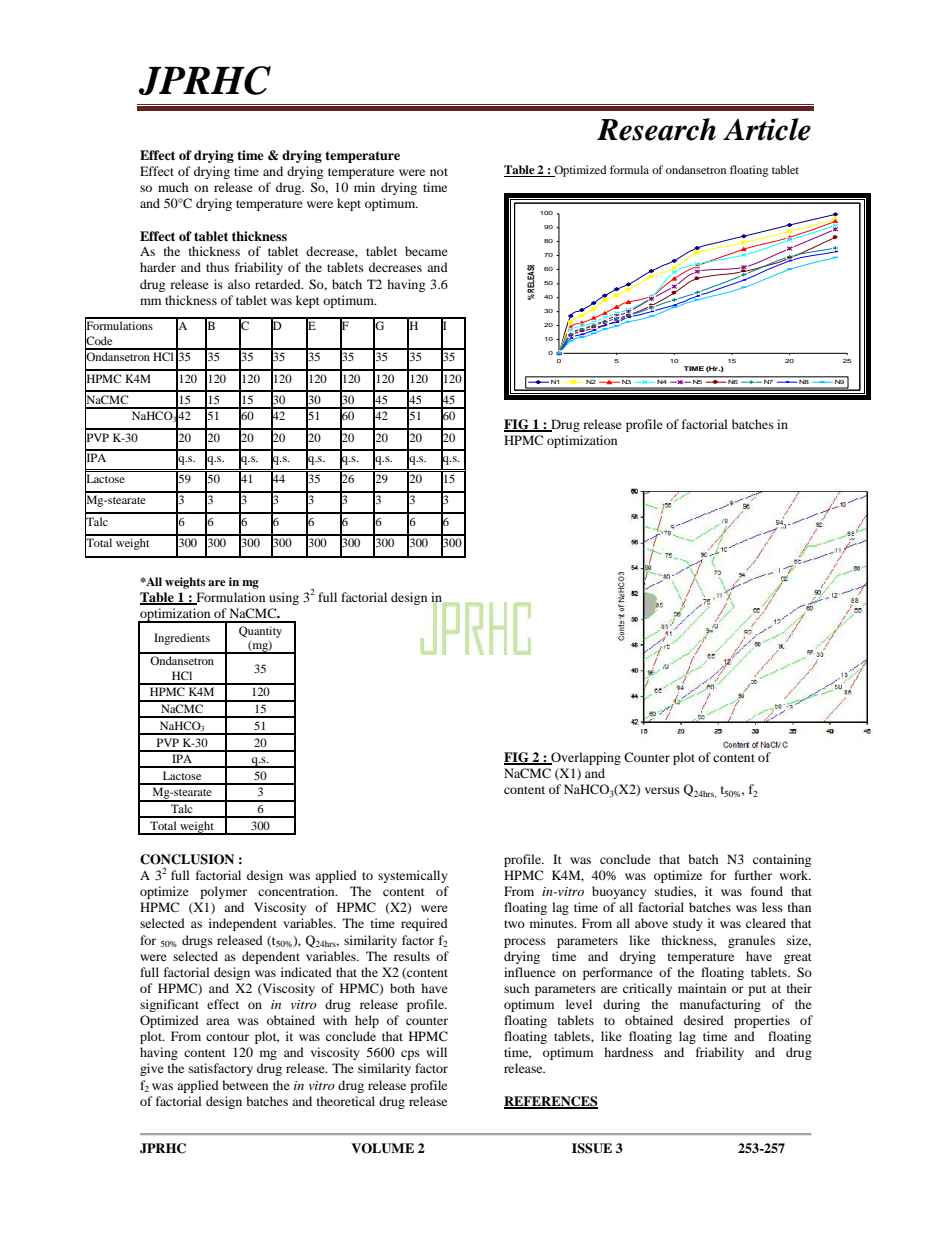 This page has height=1233, width=952. Describe the element at coordinates (585, 758) in the page. I see `Overlapping` at that location.
